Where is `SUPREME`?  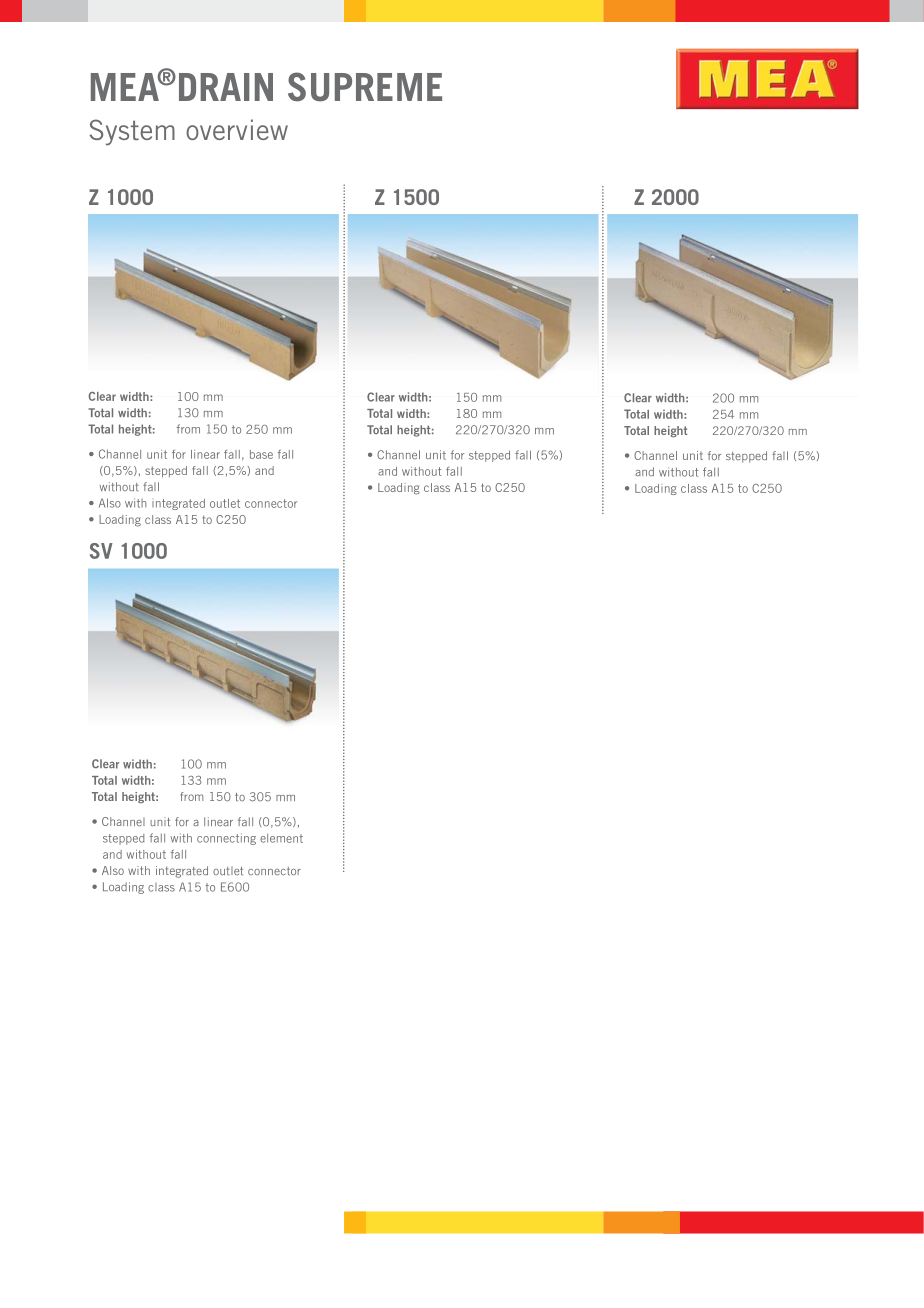
SUPREME is located at coordinates (365, 87).
